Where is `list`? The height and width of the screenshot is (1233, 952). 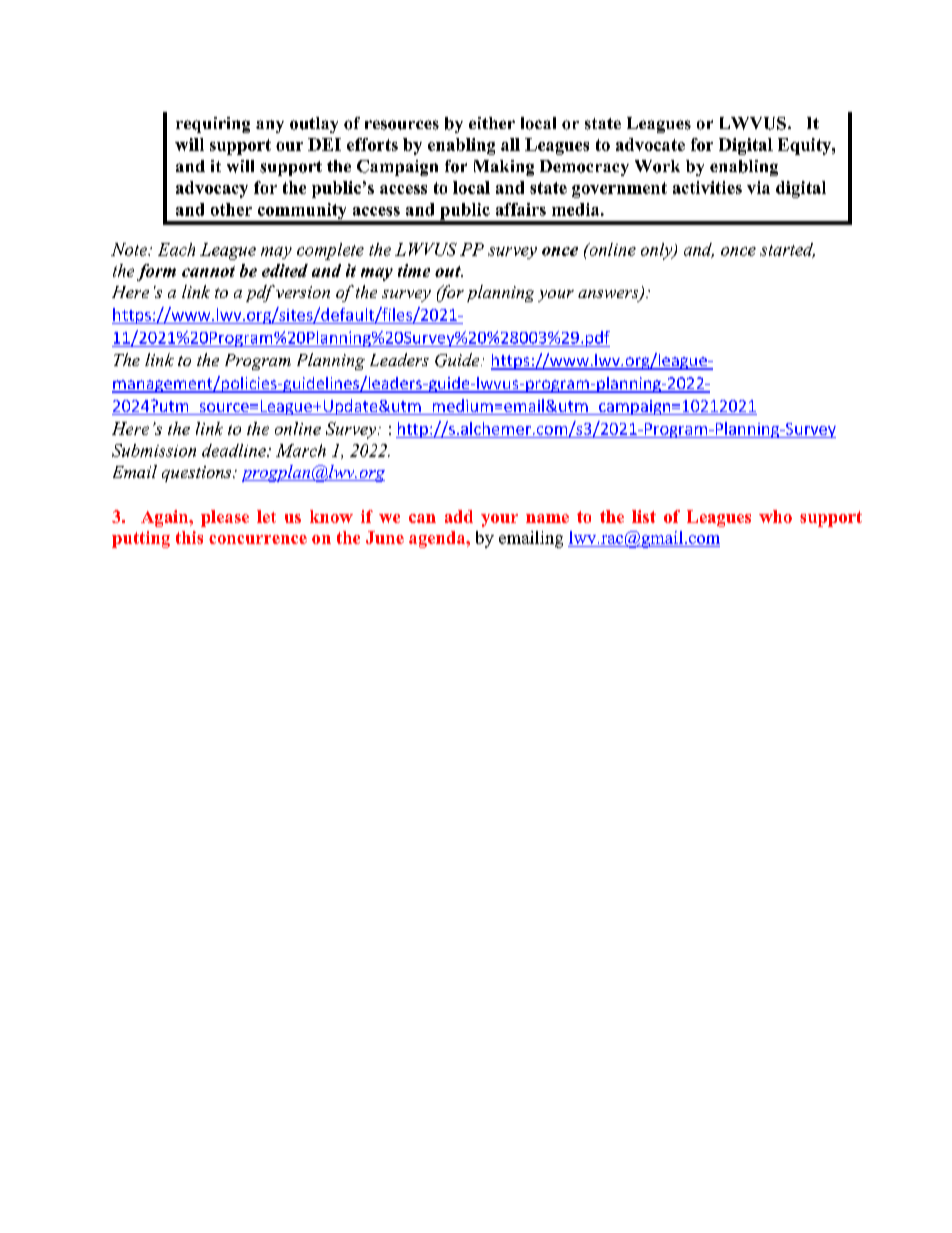
list is located at coordinates (644, 516).
